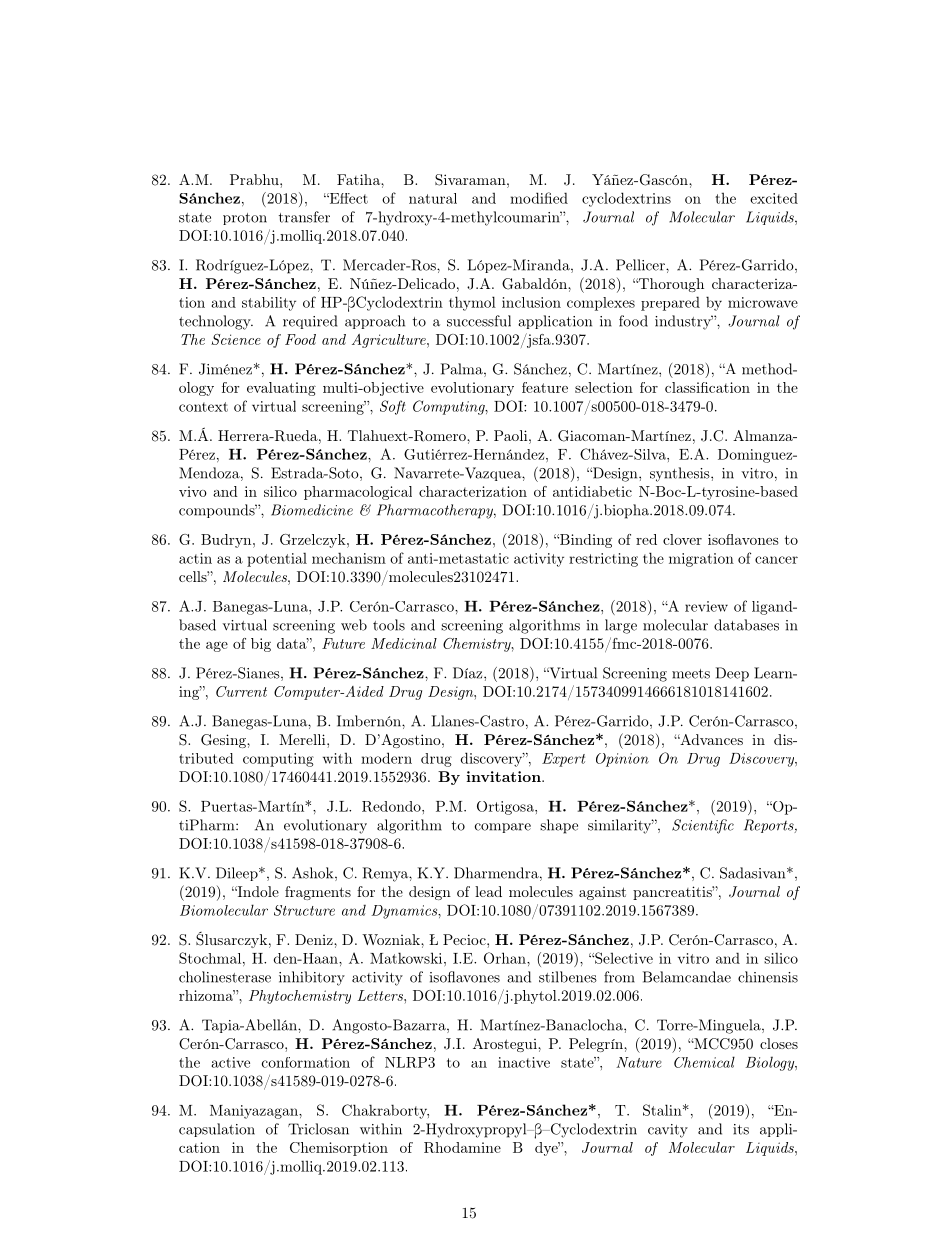  What do you see at coordinates (691, 674) in the screenshot?
I see `meets` at bounding box center [691, 674].
